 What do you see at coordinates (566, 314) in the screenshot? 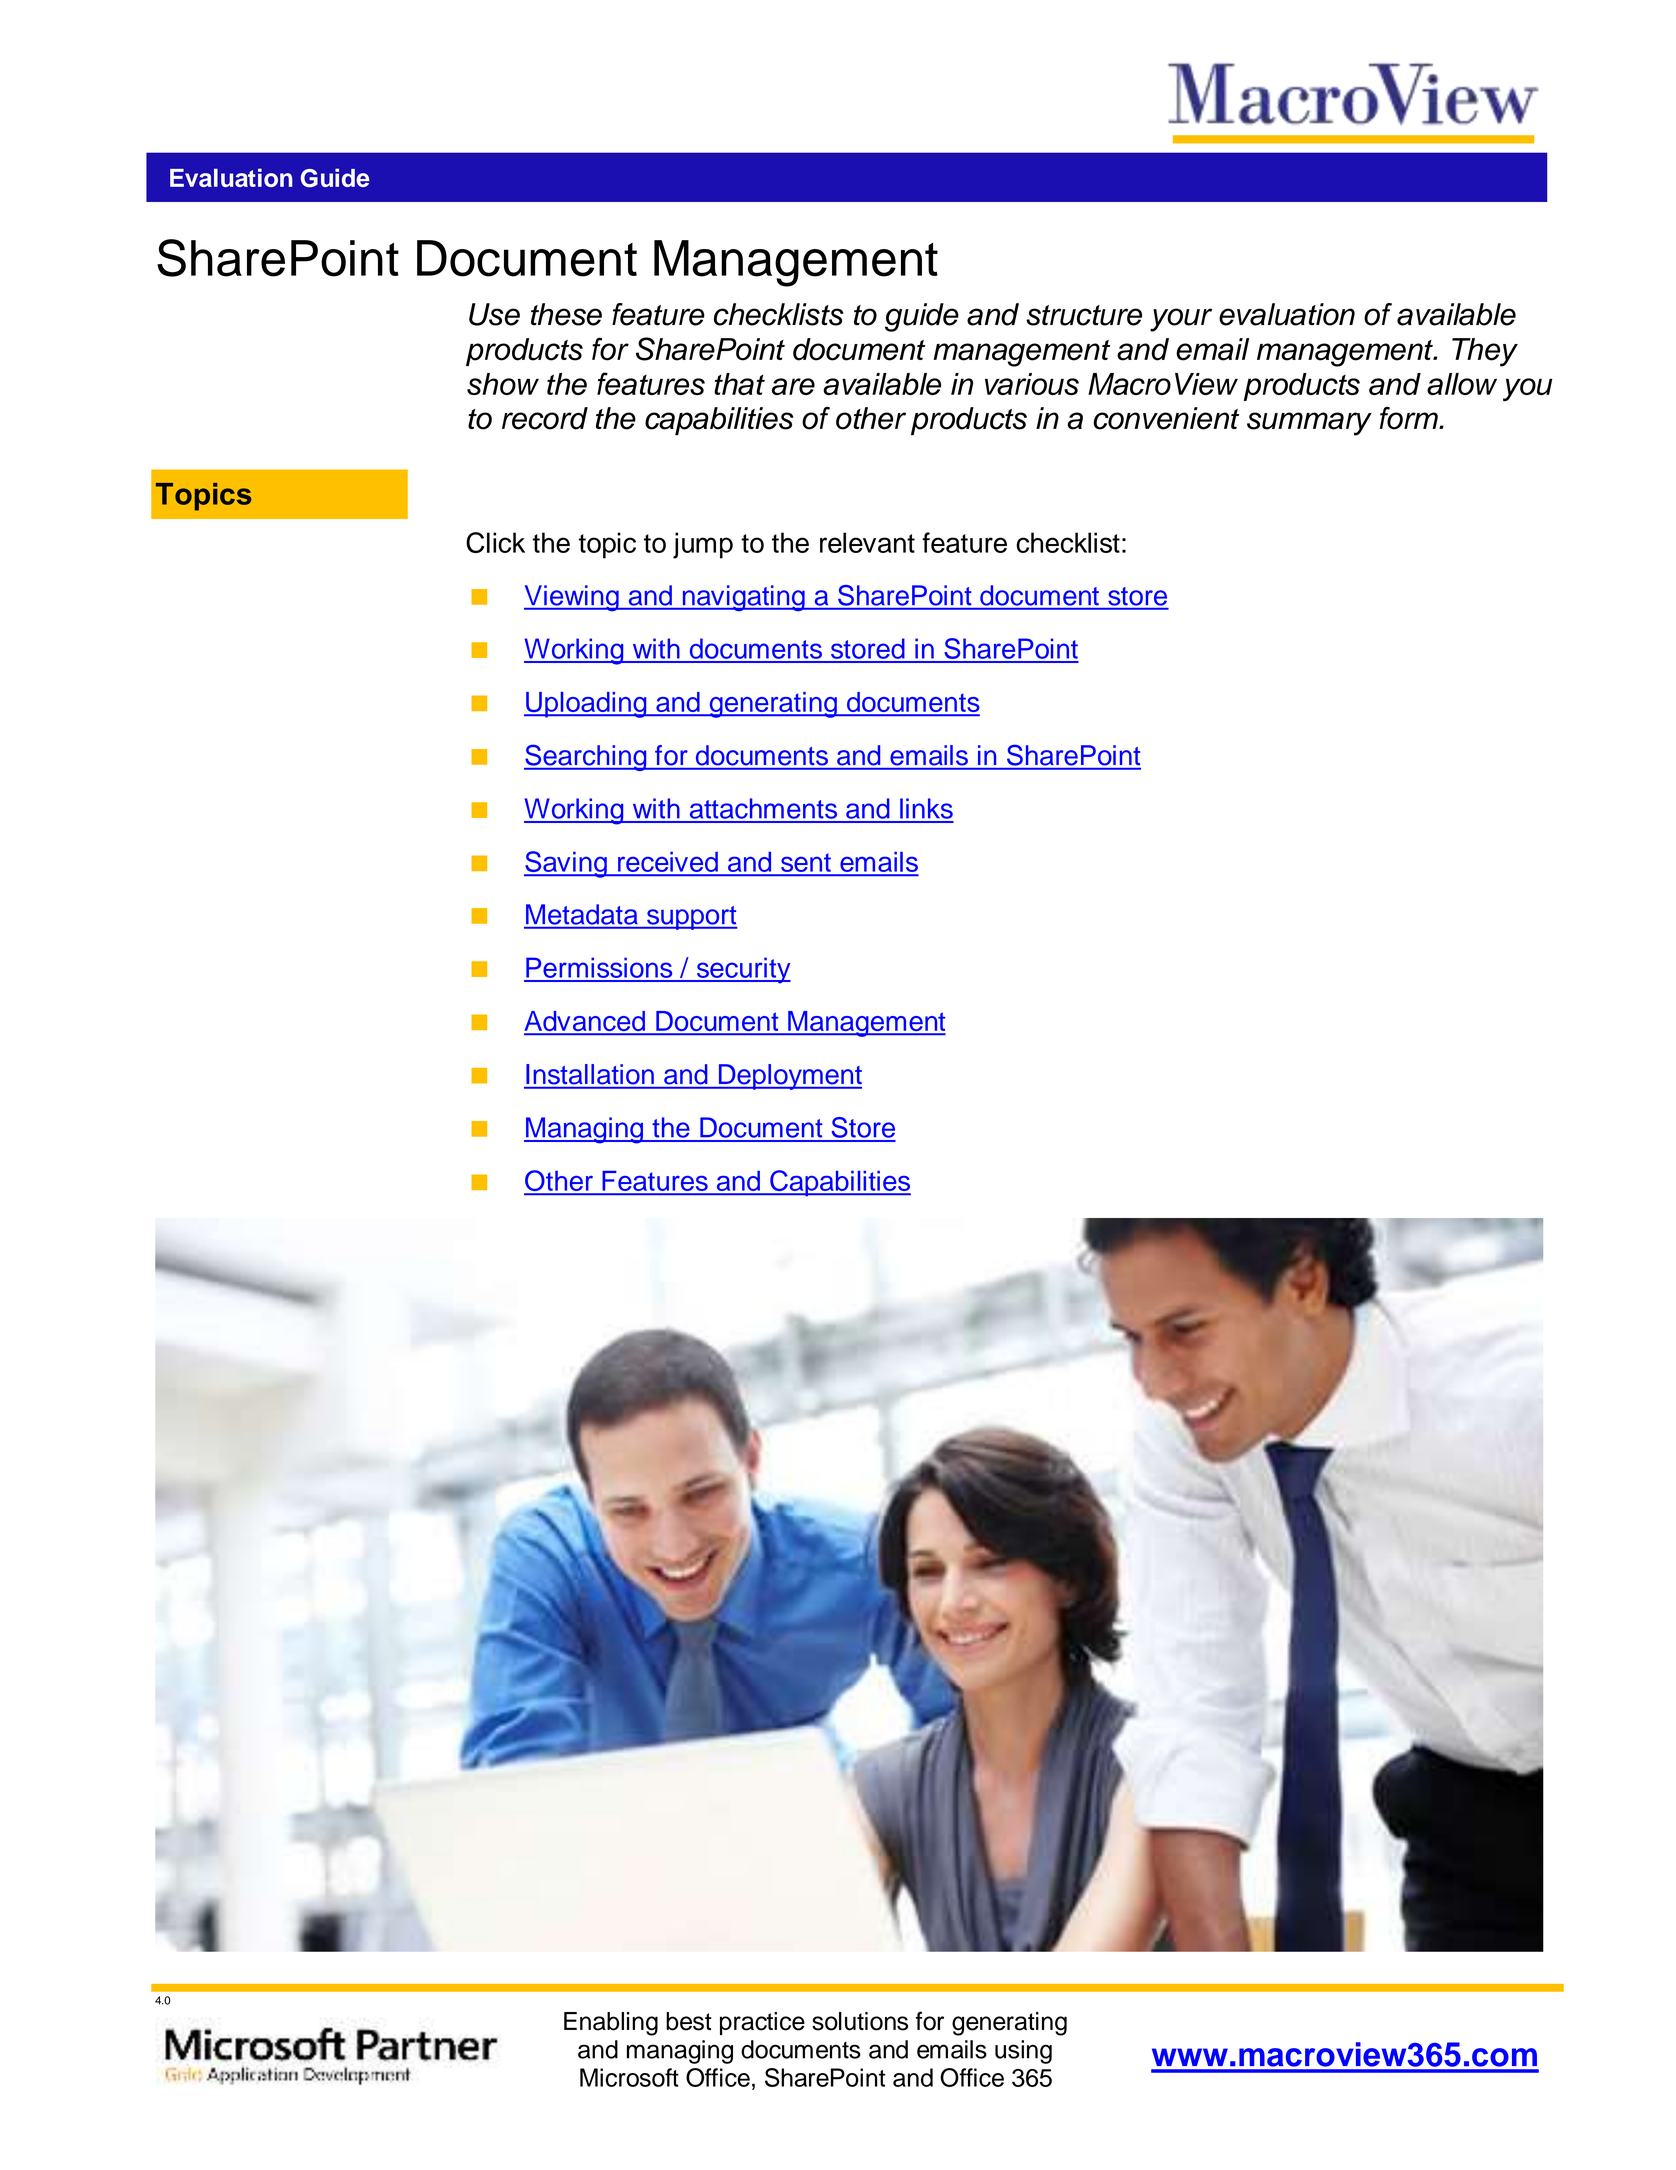
I see `these` at bounding box center [566, 314].
